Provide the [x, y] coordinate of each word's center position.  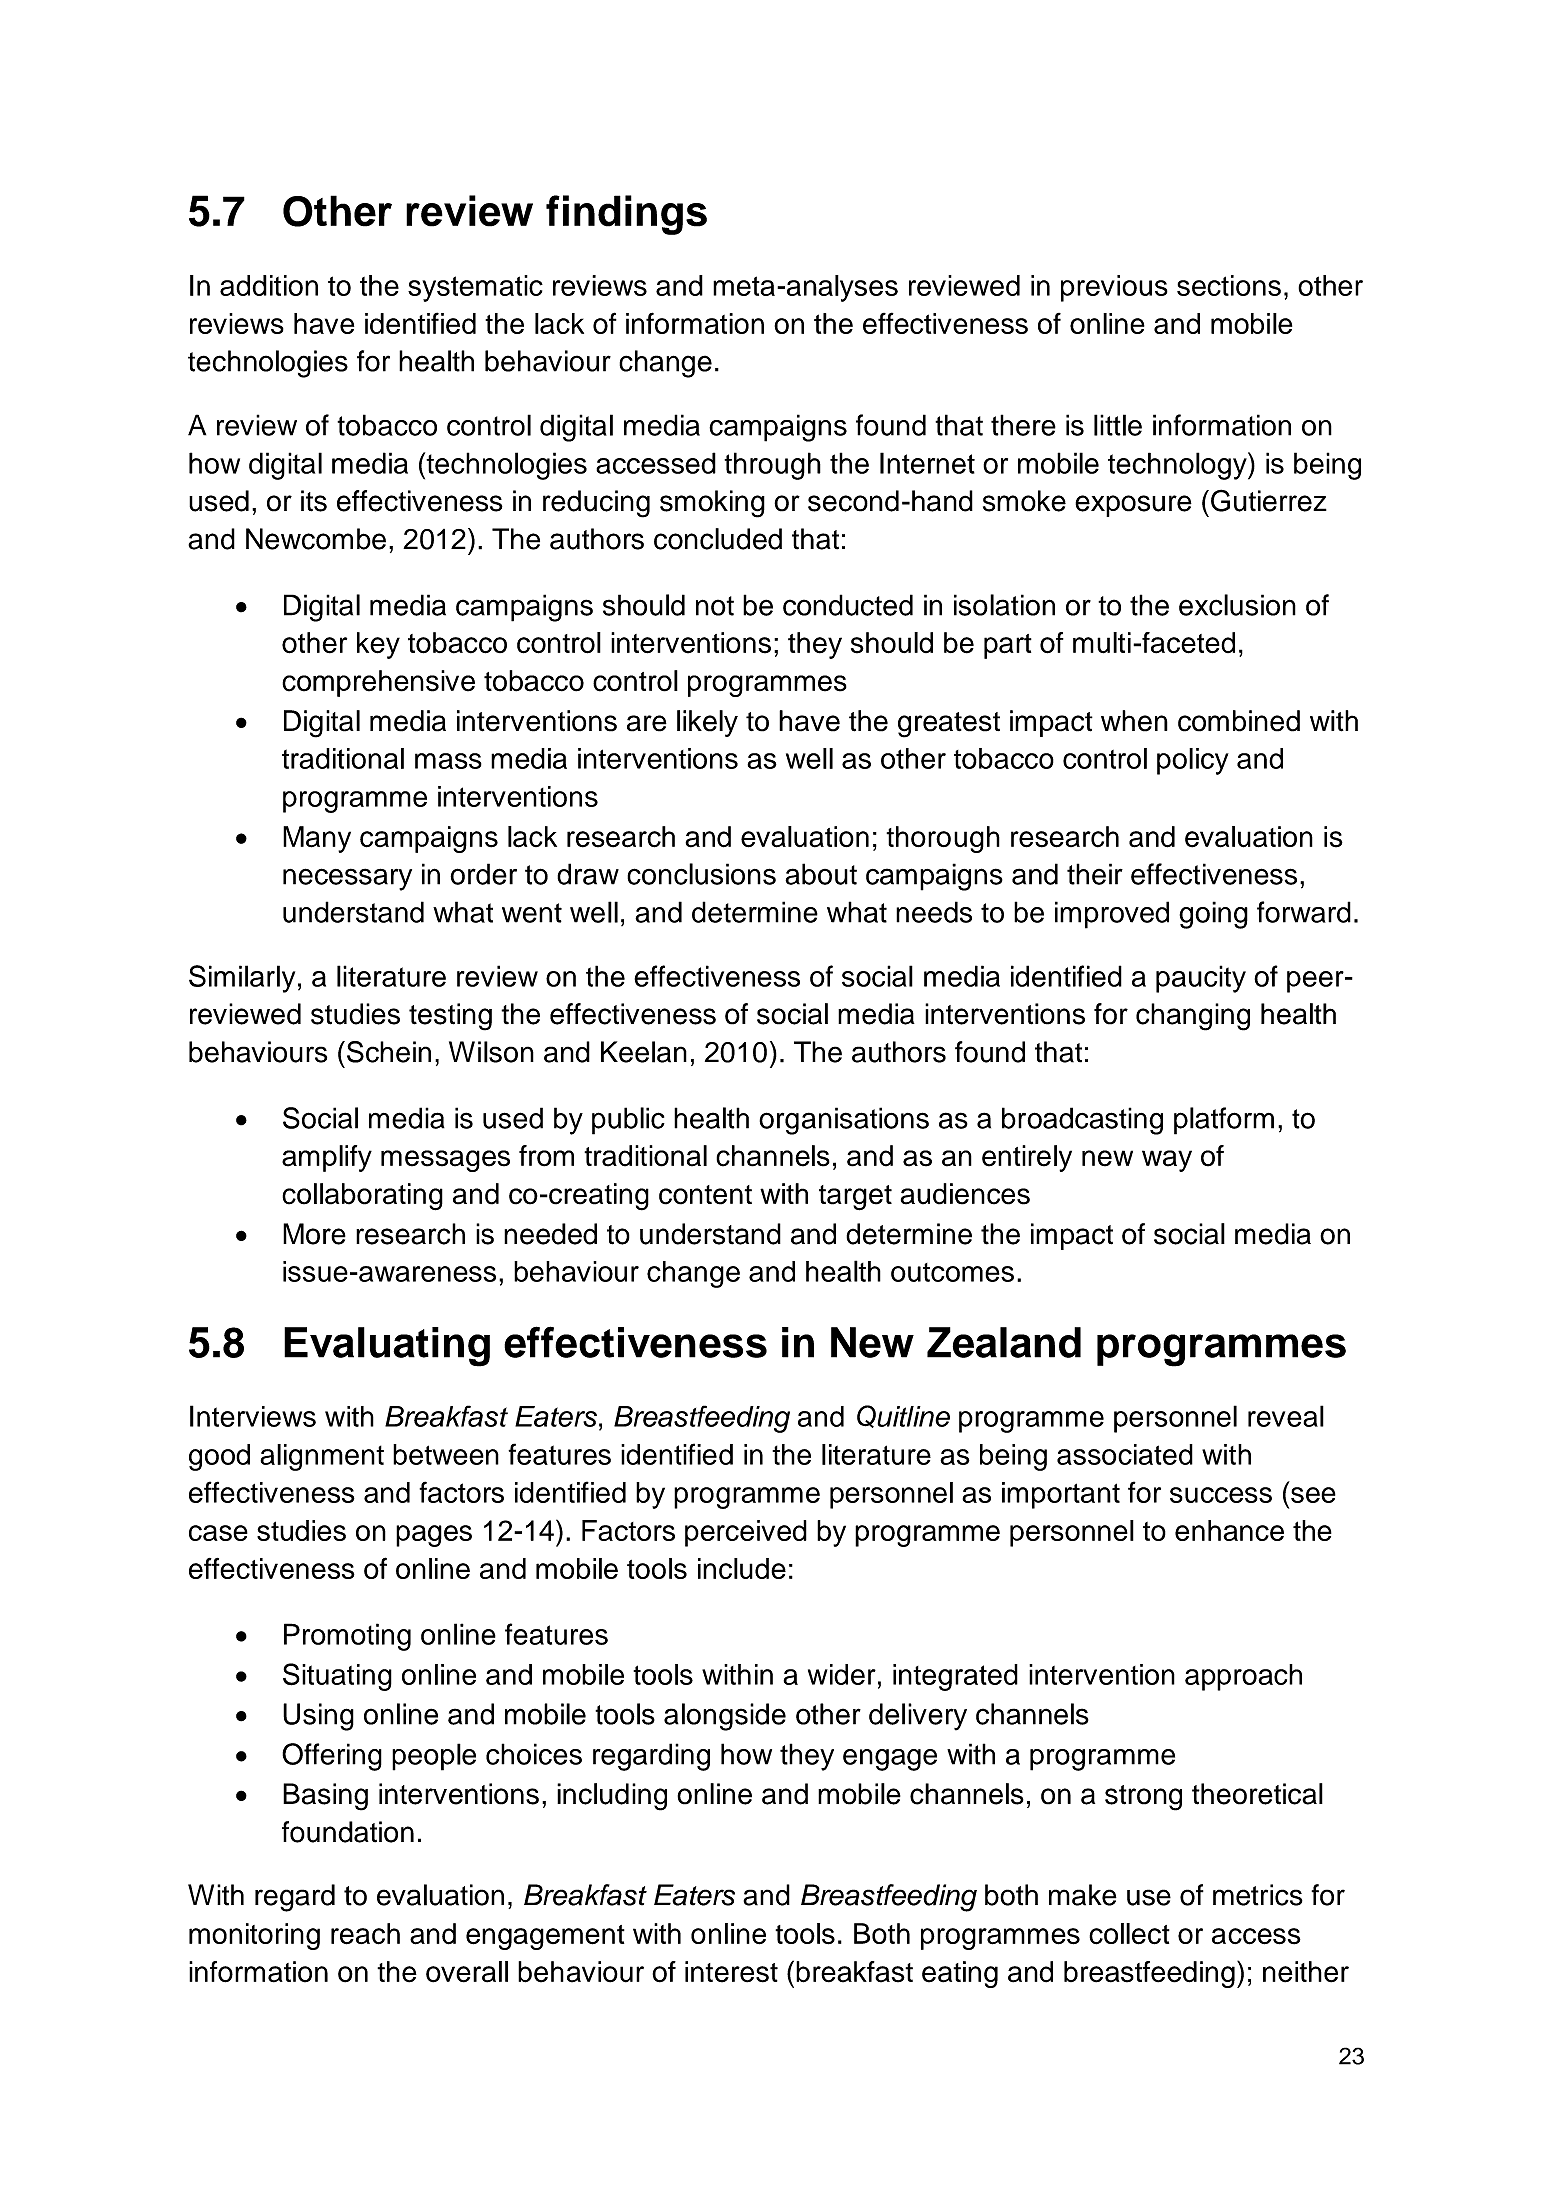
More [314, 1234]
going [1213, 915]
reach [365, 1934]
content [705, 1195]
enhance [1229, 1530]
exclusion [1237, 605]
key [378, 645]
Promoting [347, 1637]
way [1167, 1161]
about [821, 874]
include [742, 1568]
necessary [347, 879]
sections [1229, 285]
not [715, 606]
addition [269, 285]
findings [626, 215]
